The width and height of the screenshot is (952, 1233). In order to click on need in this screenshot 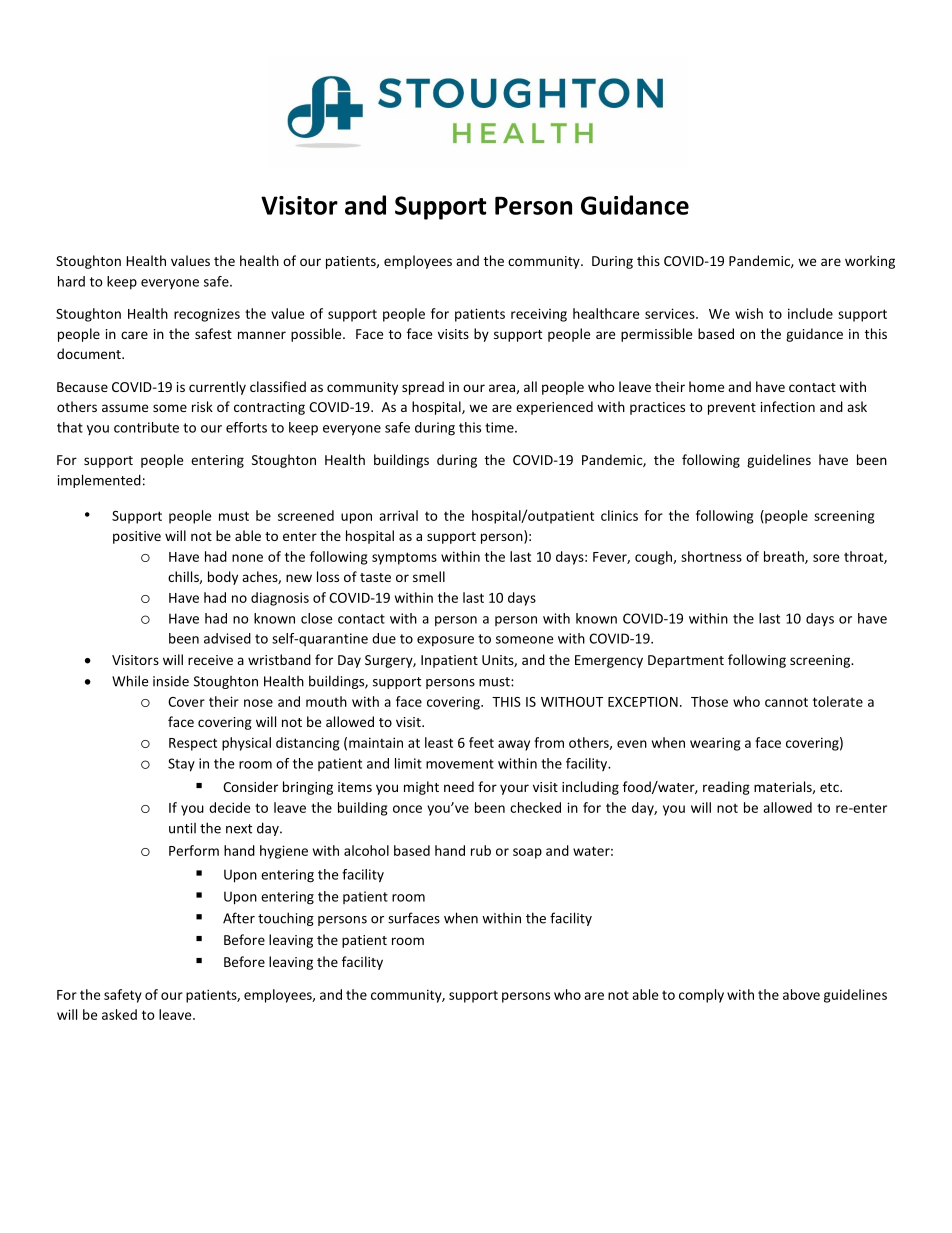, I will do `click(459, 786)`.
